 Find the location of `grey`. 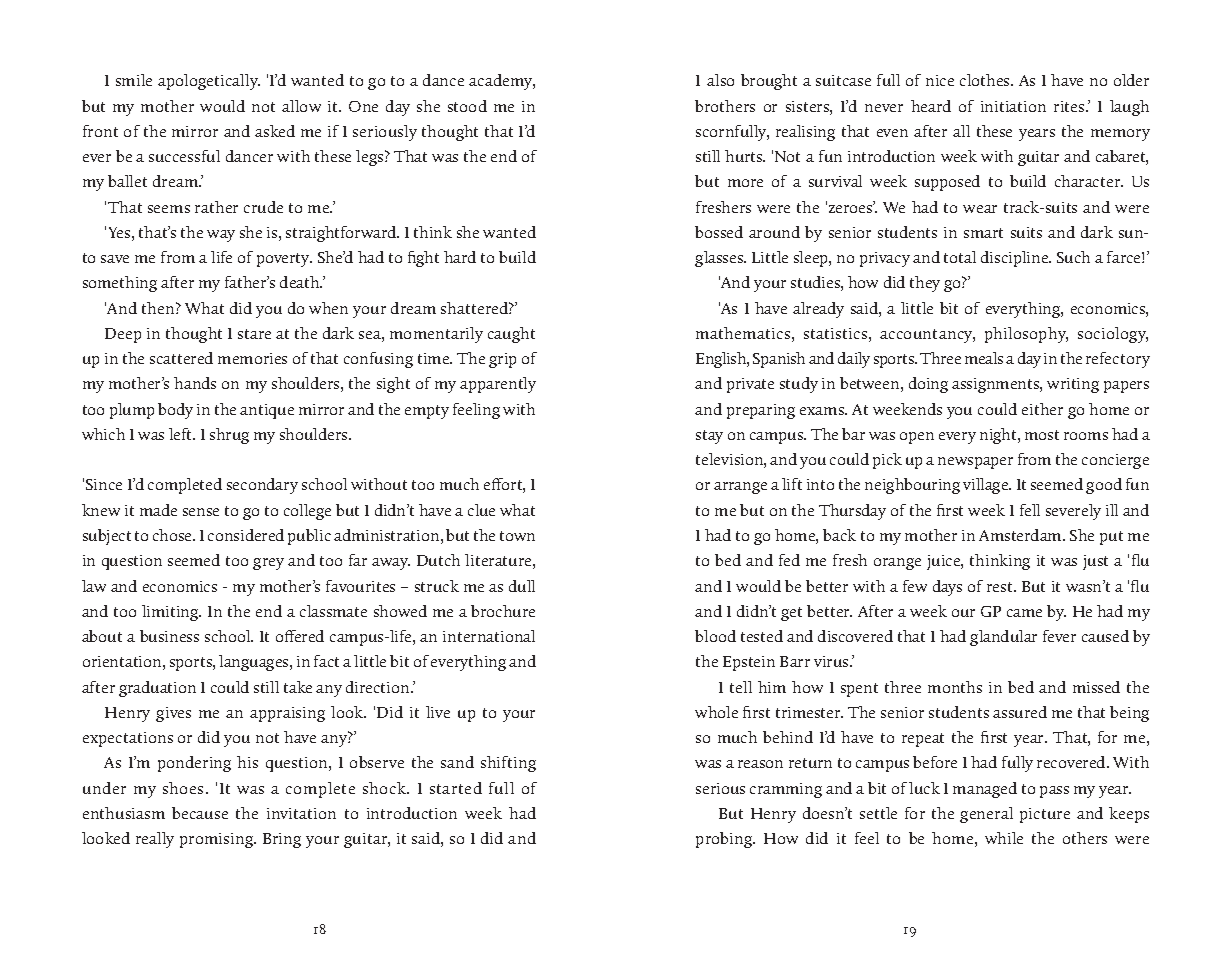

grey is located at coordinates (268, 564).
